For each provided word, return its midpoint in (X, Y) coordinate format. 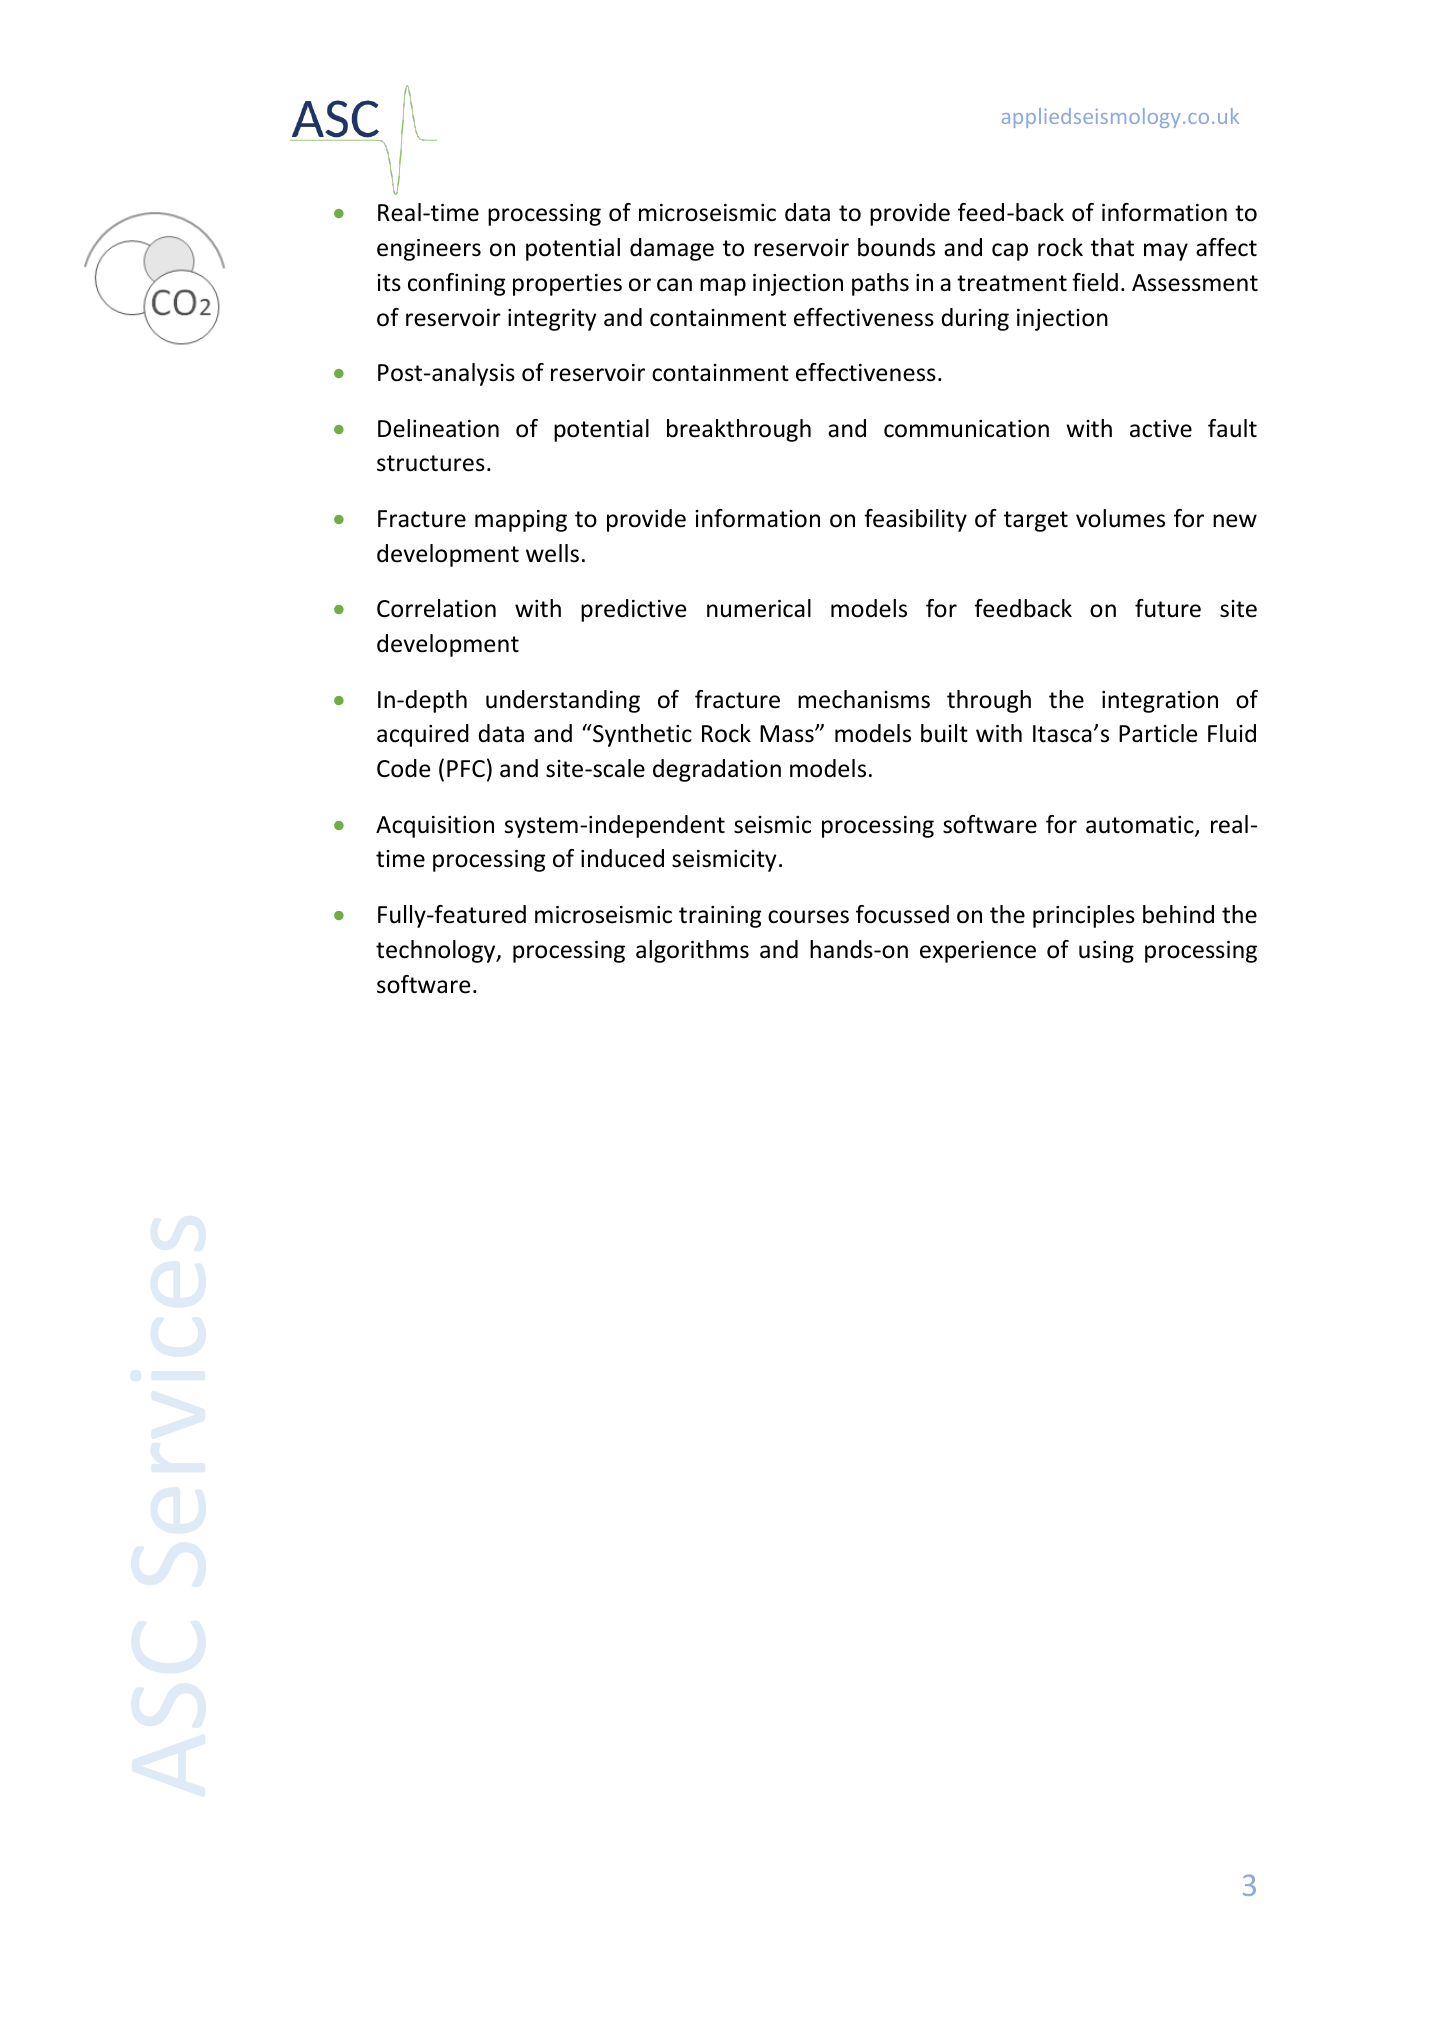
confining (456, 284)
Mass (788, 734)
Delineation (438, 428)
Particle (1158, 733)
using (1106, 952)
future (1168, 608)
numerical (759, 608)
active (1161, 429)
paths (880, 284)
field (1095, 282)
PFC (466, 769)
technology (437, 951)
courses (808, 917)
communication (966, 429)
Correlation (436, 608)
